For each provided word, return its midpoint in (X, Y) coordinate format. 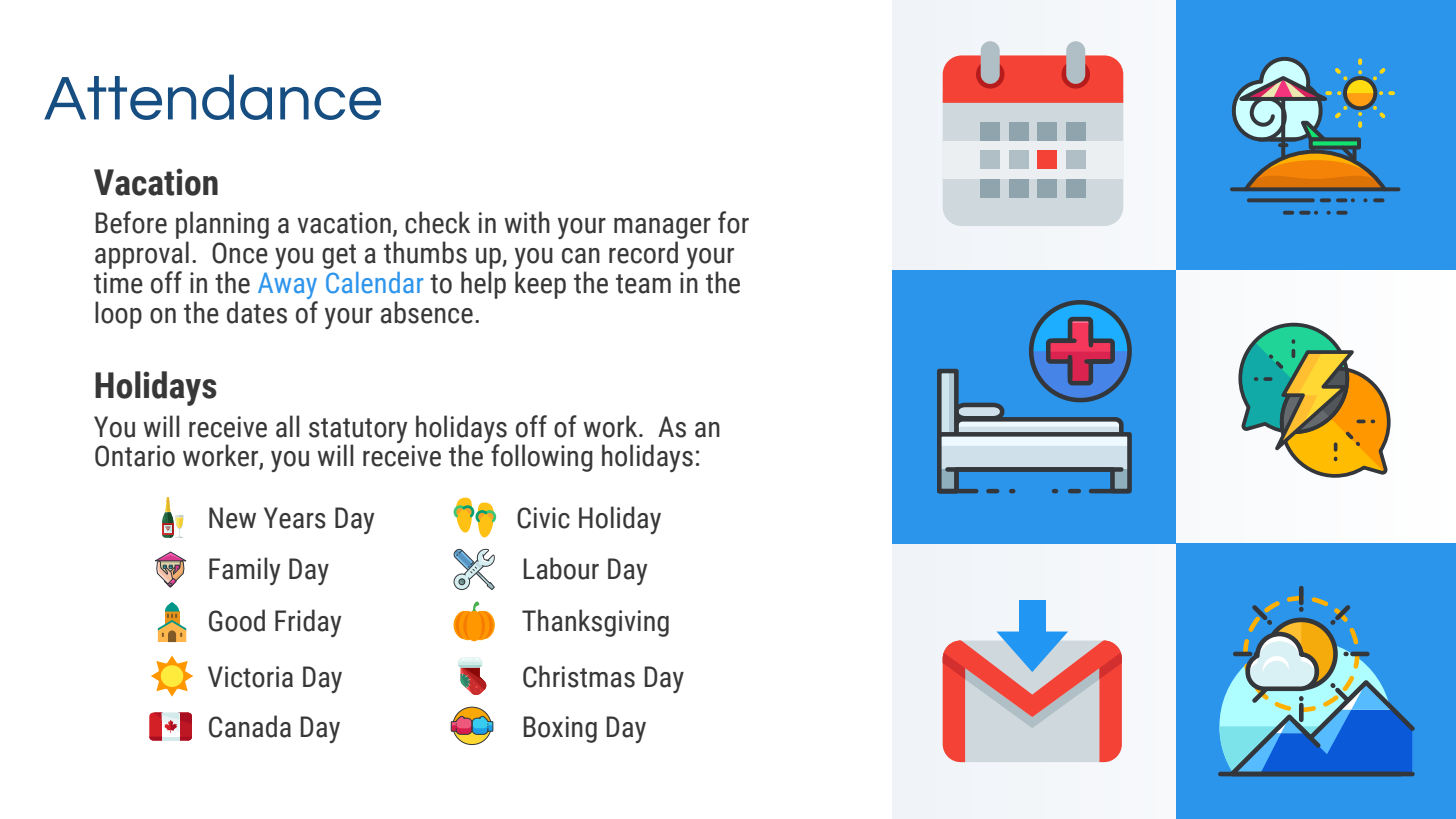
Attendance (212, 97)
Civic (543, 518)
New (232, 518)
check (437, 222)
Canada (250, 726)
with (527, 222)
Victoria (250, 677)
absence (427, 312)
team (643, 284)
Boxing (560, 729)
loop (118, 315)
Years (295, 518)
